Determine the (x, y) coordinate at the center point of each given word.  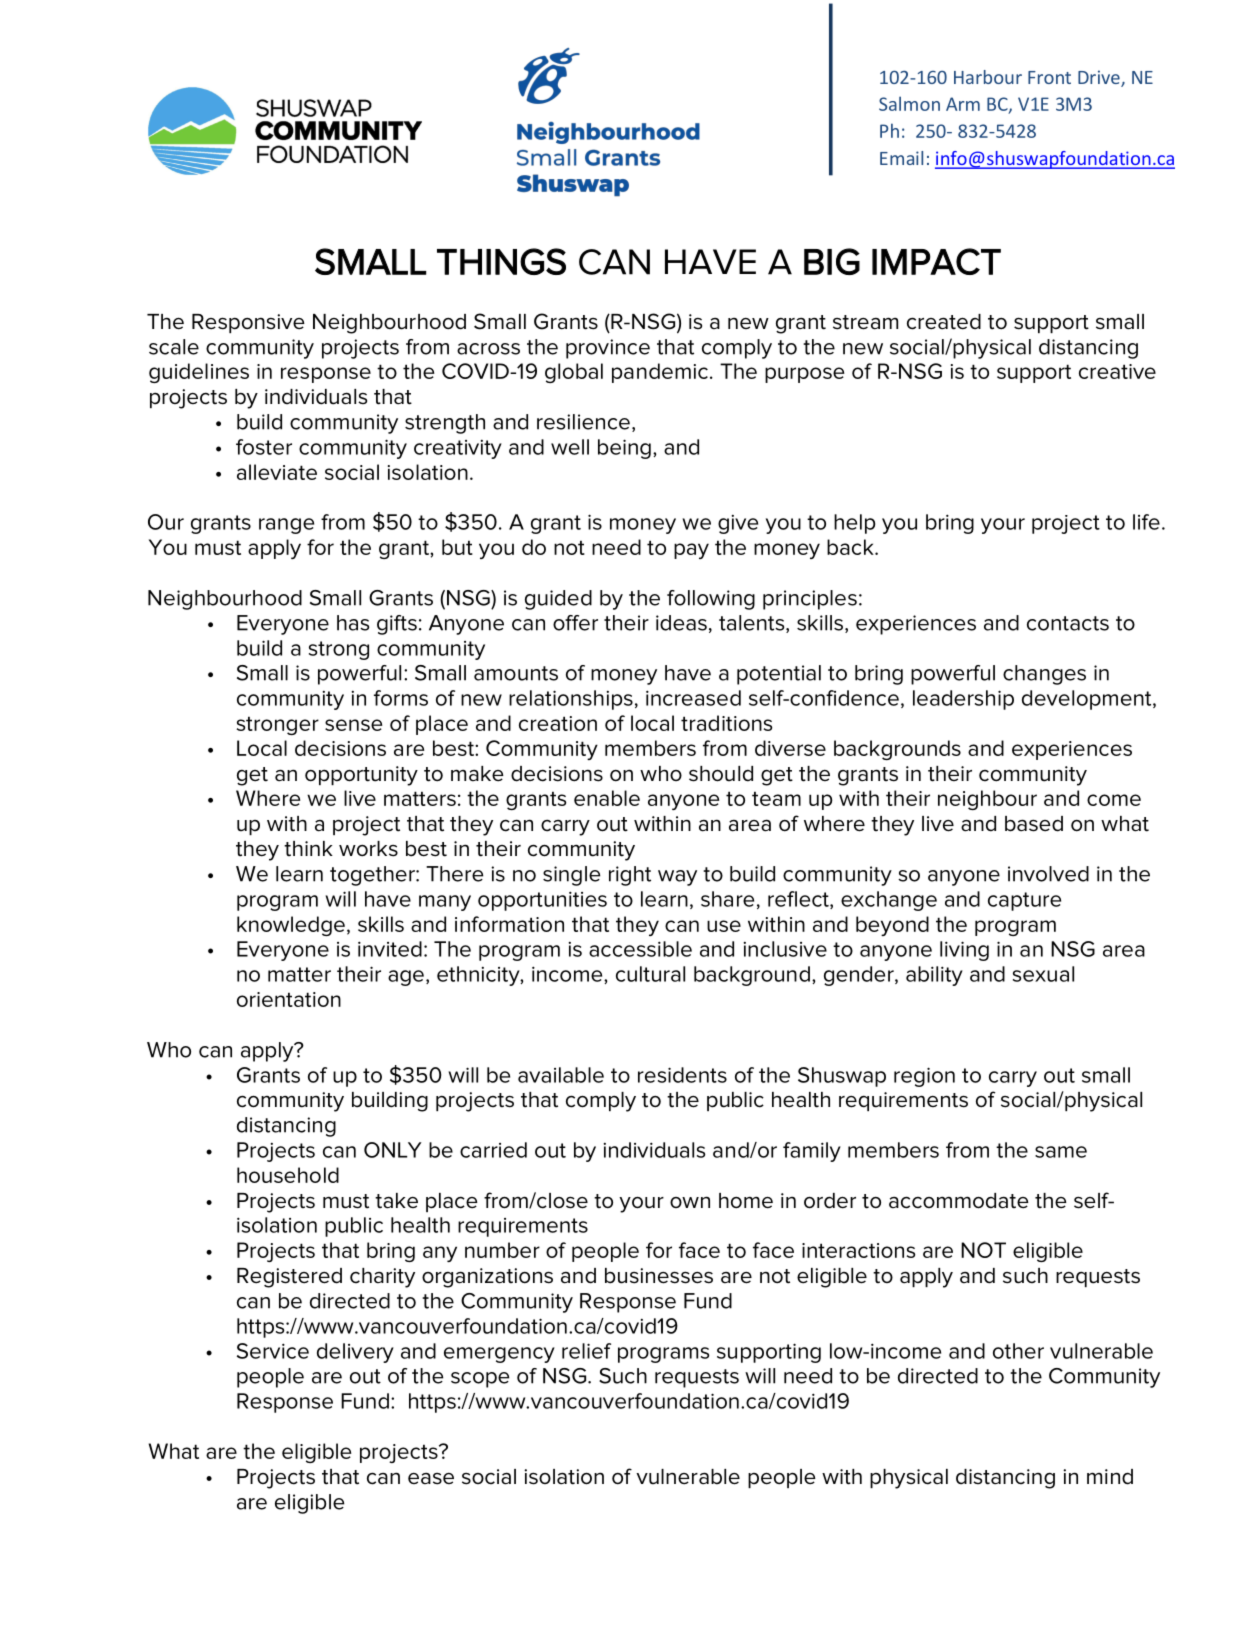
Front (1049, 77)
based (1034, 824)
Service (273, 1351)
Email (901, 158)
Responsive (248, 323)
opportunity (361, 776)
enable (607, 798)
